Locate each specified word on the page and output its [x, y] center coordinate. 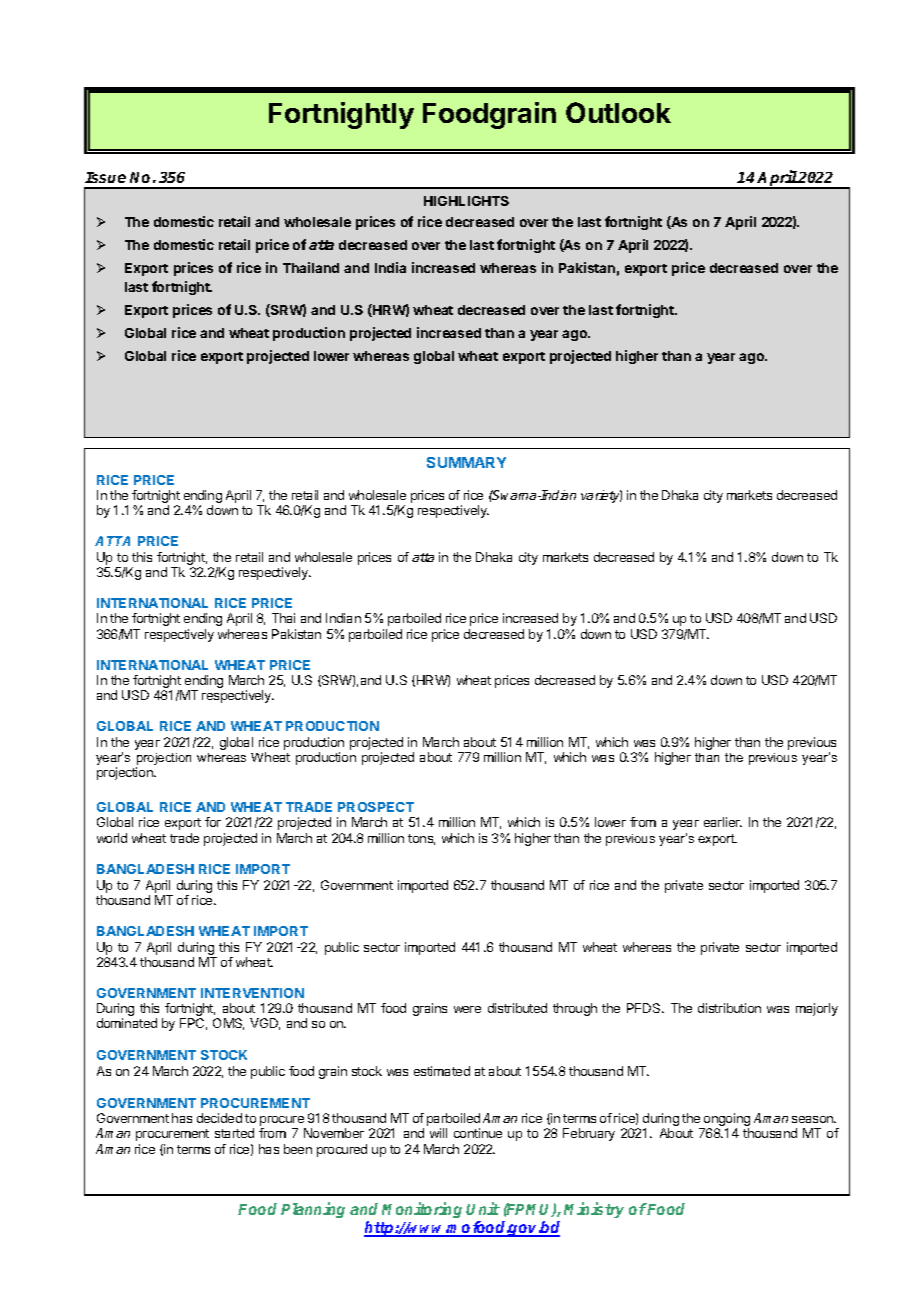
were [467, 1009]
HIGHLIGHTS [466, 201]
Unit [483, 1208]
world [112, 838]
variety [601, 496]
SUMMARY [466, 462]
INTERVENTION [252, 993]
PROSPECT [376, 807]
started [234, 1133]
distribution [729, 1008]
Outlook [618, 112]
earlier [723, 822]
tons [421, 839]
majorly [817, 1009]
